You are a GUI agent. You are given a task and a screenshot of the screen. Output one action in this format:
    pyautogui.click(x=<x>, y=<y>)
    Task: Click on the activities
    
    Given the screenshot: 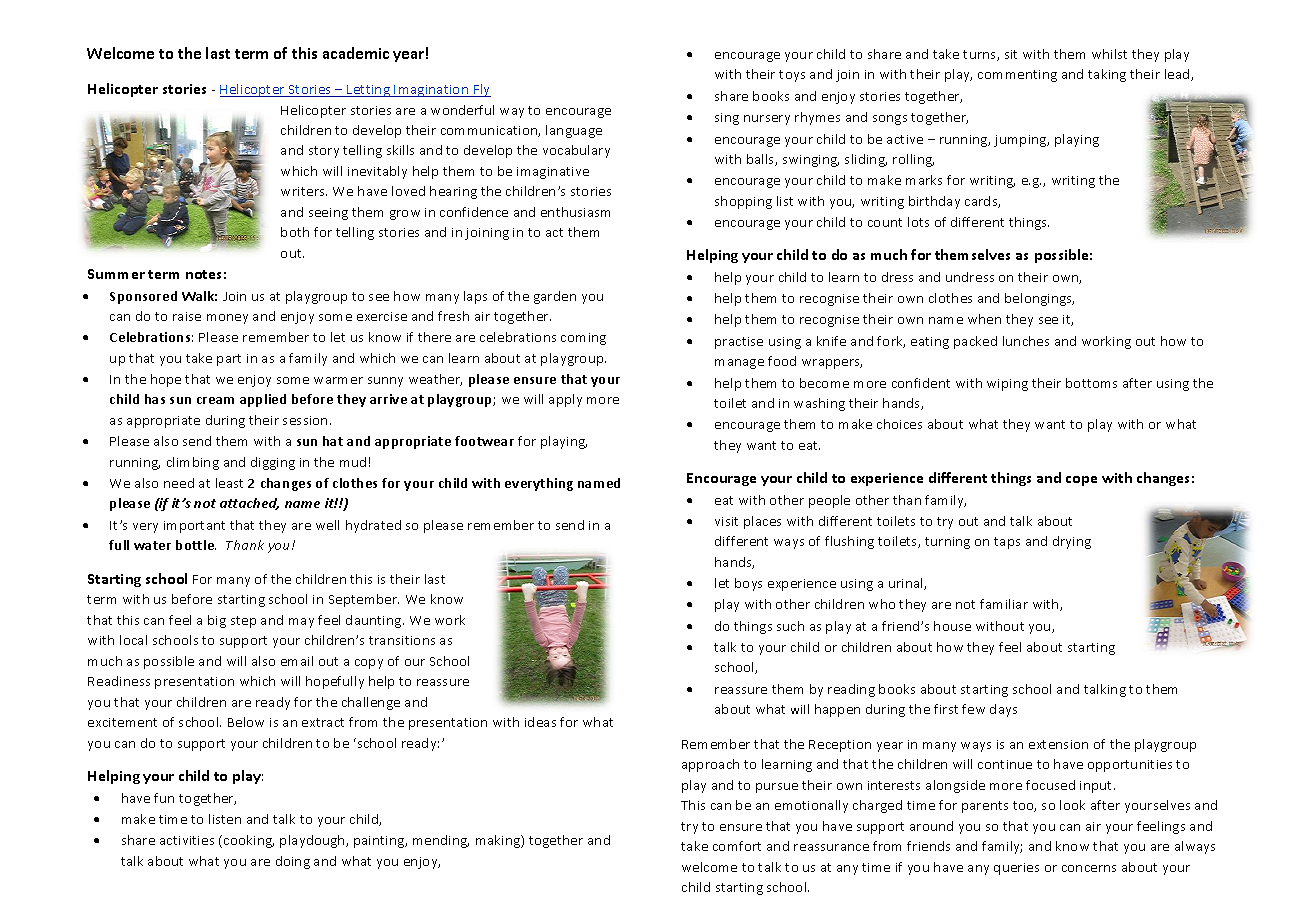 What is the action you would take?
    pyautogui.click(x=187, y=840)
